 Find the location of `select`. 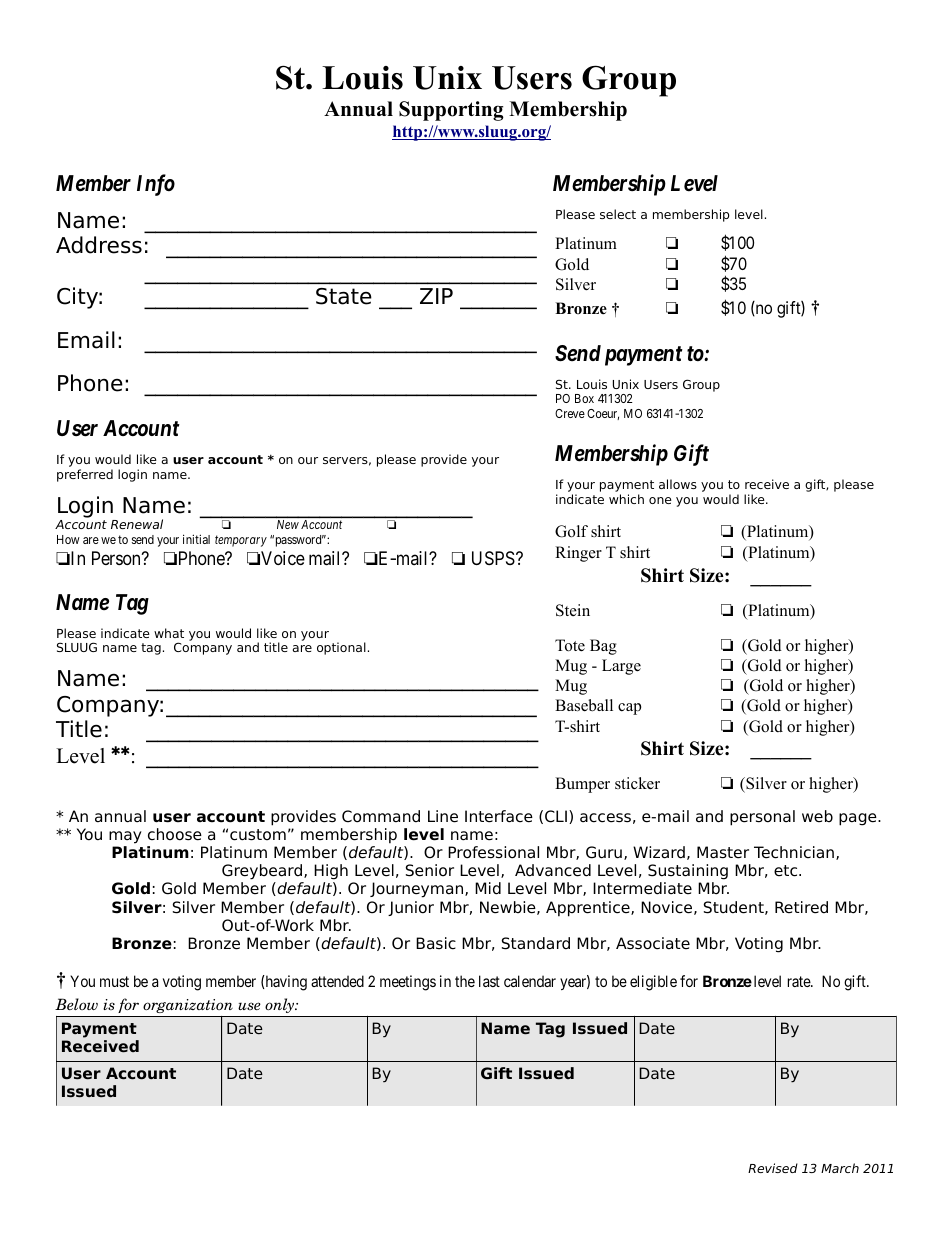

select is located at coordinates (618, 214).
